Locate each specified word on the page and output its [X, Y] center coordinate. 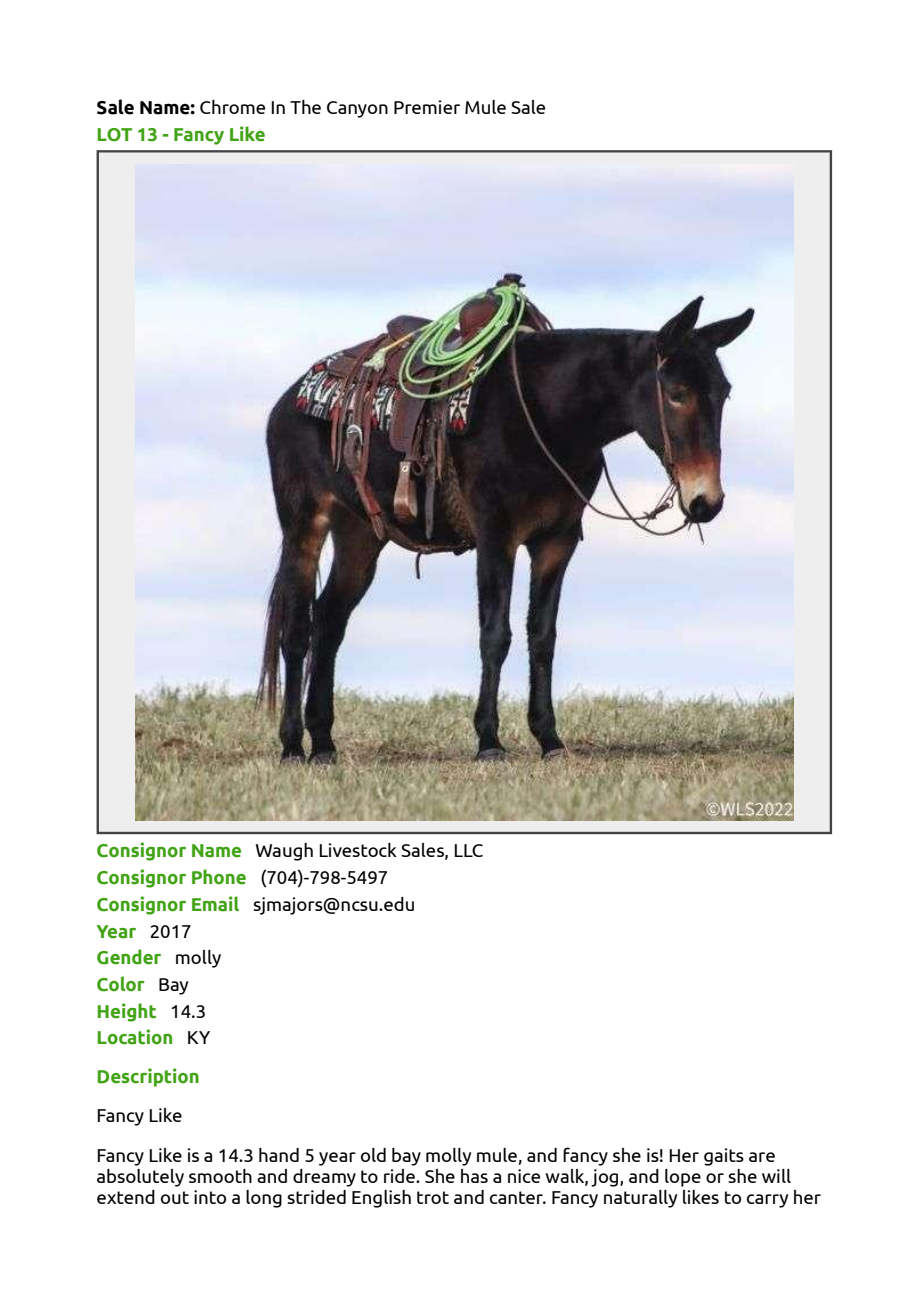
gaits [724, 1157]
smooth [220, 1176]
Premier [427, 107]
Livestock [358, 850]
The [305, 107]
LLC [468, 850]
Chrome [232, 107]
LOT [115, 135]
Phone [219, 877]
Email [215, 904]
